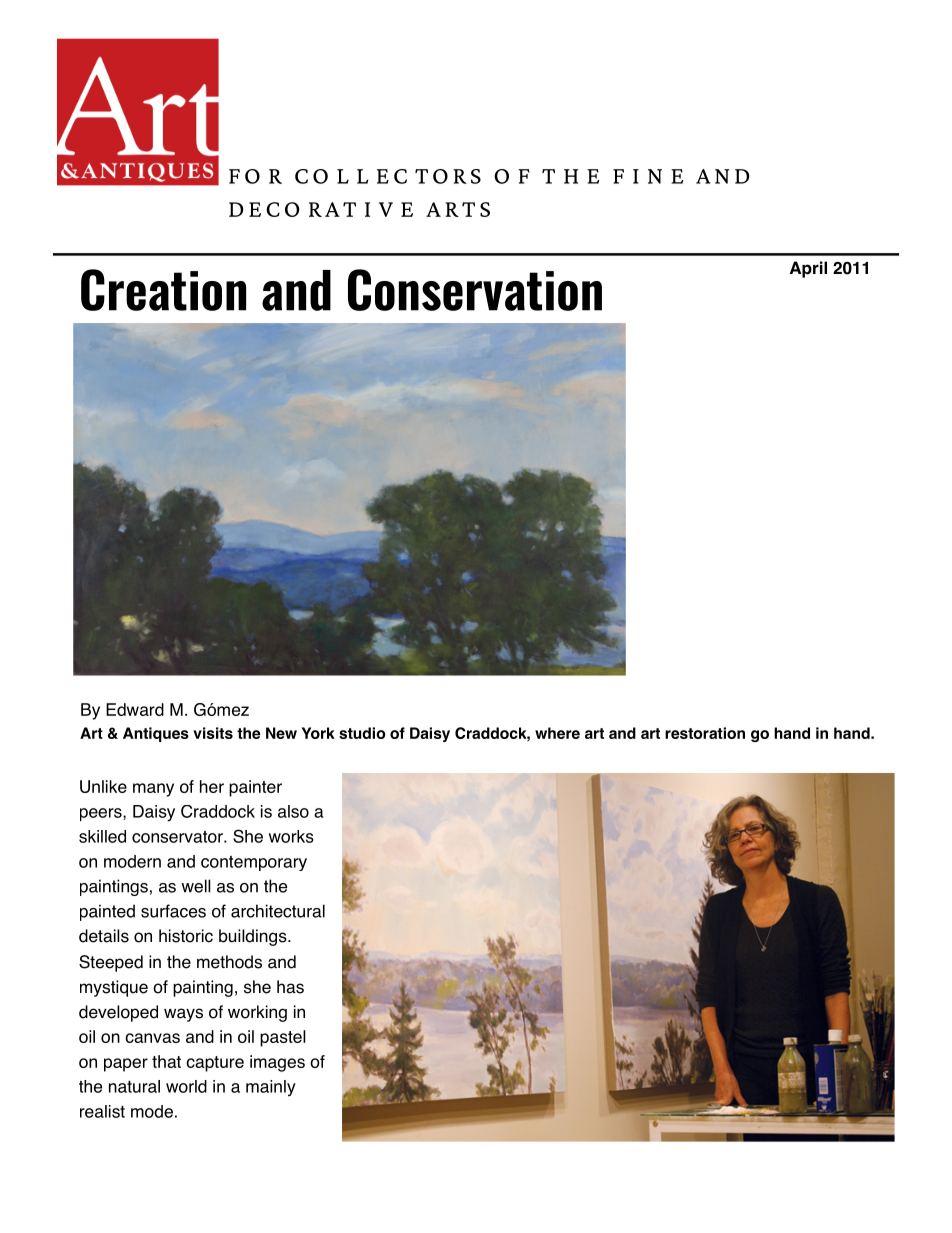  What do you see at coordinates (475, 290) in the screenshot?
I see `Conservation` at bounding box center [475, 290].
